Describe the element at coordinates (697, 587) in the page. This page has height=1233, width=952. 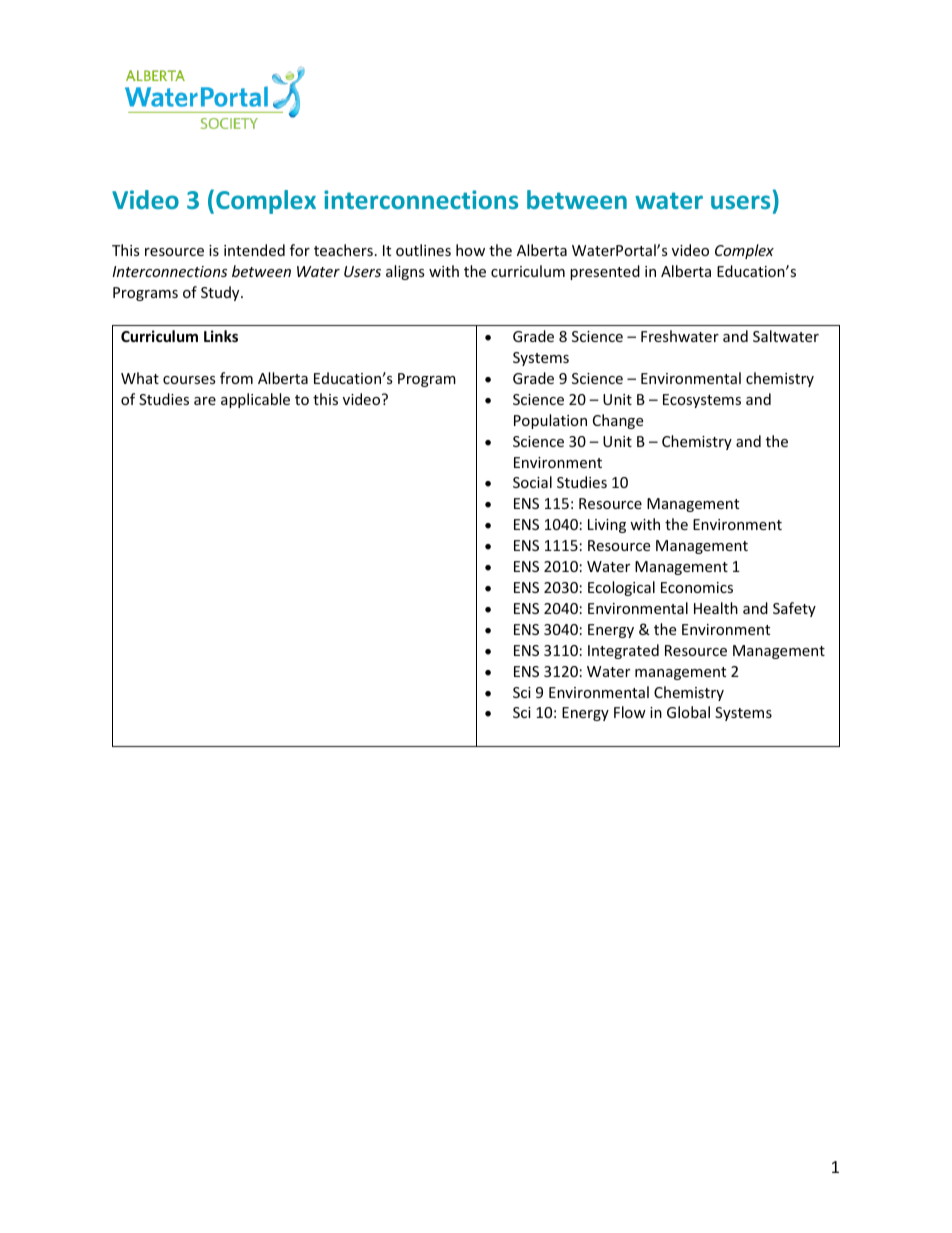
I see `Economics` at that location.
